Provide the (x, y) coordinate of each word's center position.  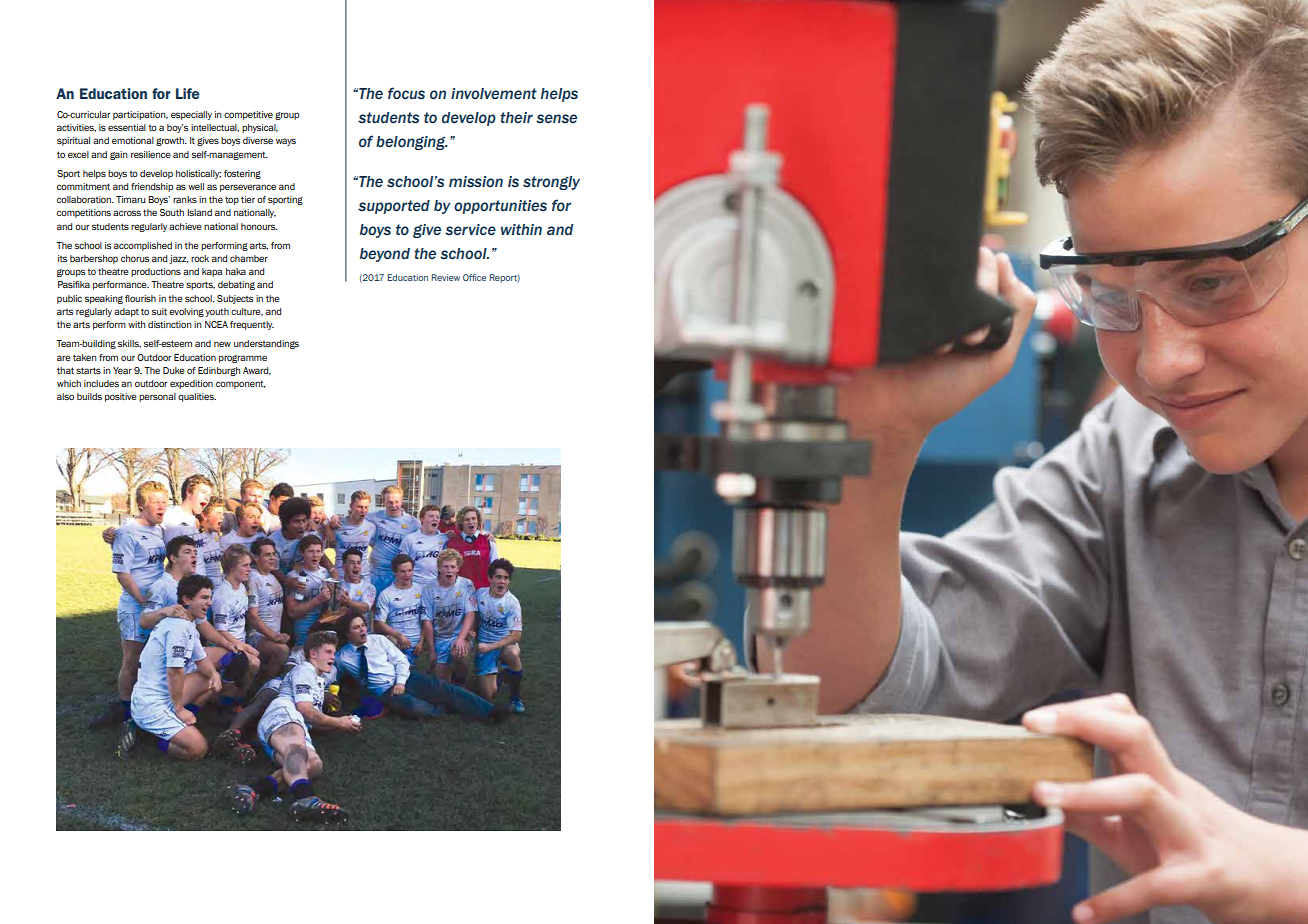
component (241, 384)
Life (188, 93)
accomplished (143, 246)
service (470, 230)
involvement (494, 94)
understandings (266, 344)
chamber (249, 258)
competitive (248, 115)
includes (101, 383)
